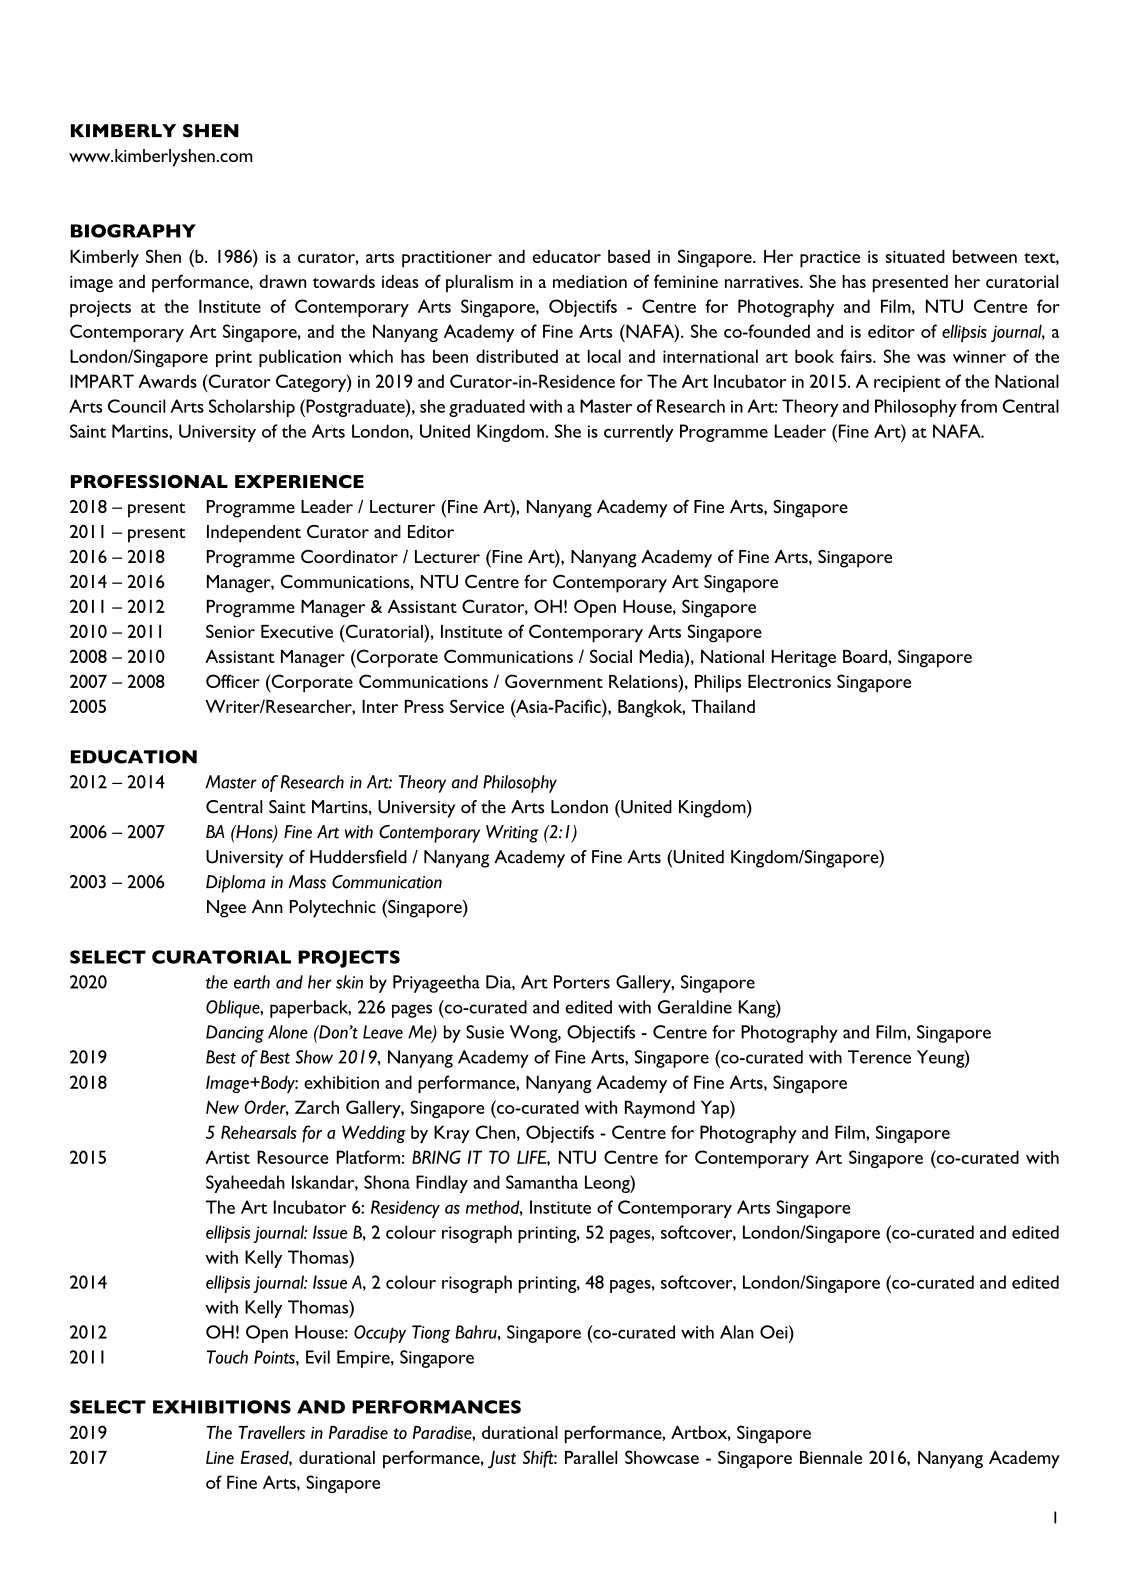  What do you see at coordinates (220, 1457) in the document?
I see `Line` at bounding box center [220, 1457].
